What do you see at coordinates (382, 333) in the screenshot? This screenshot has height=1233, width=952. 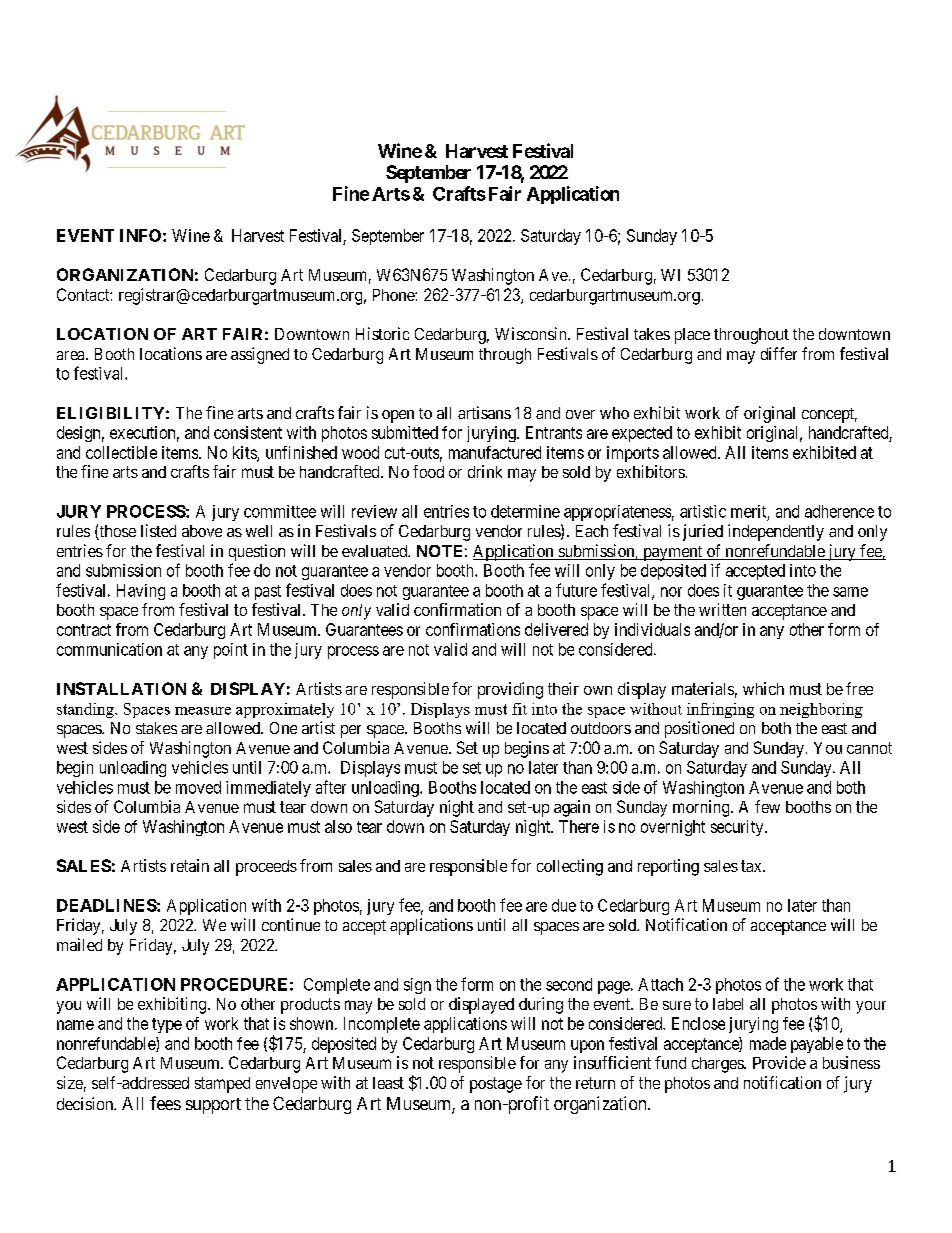 I see `Historic` at bounding box center [382, 333].
